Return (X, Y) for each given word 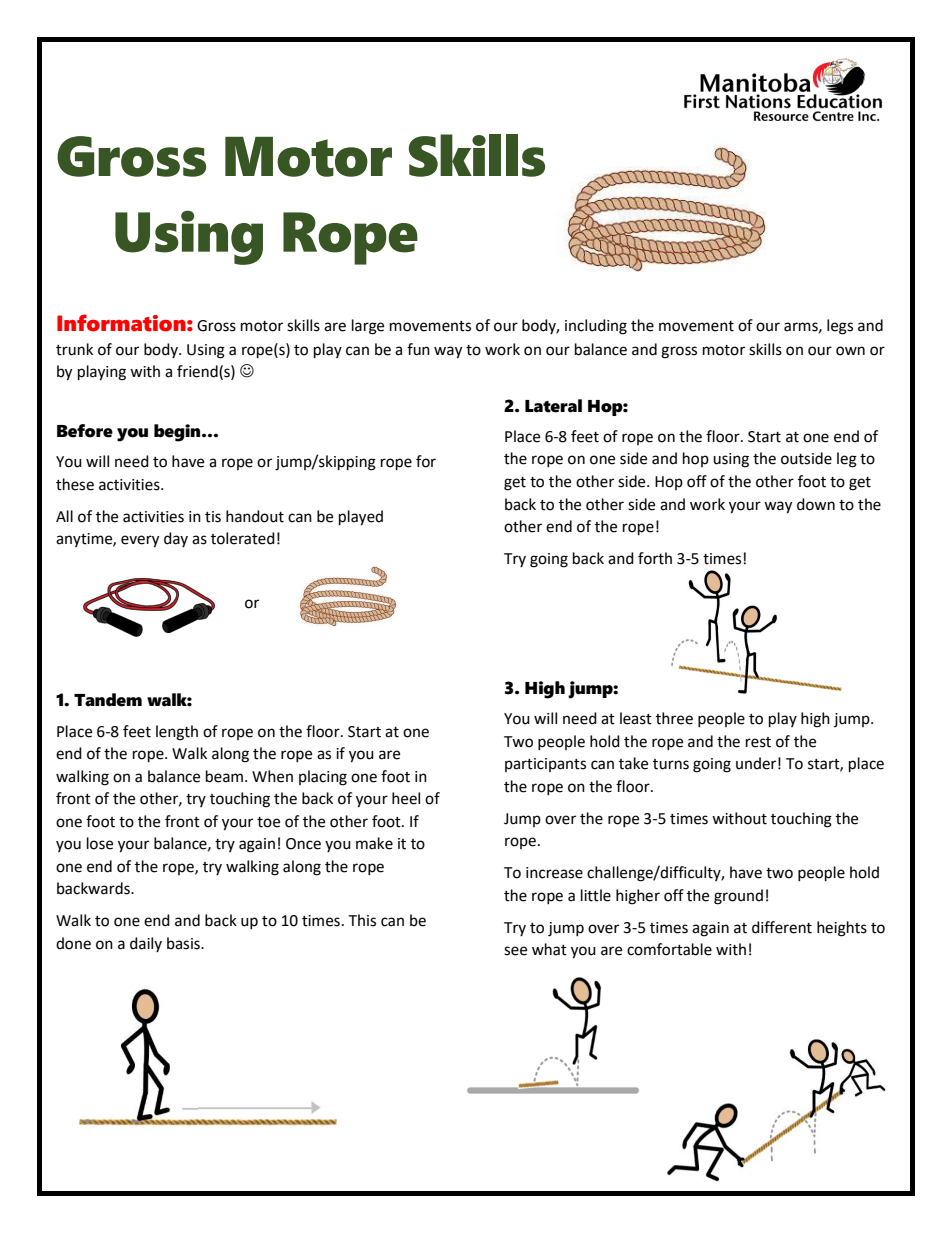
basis (184, 943)
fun (418, 349)
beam (224, 776)
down (816, 504)
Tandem (108, 700)
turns (671, 764)
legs (840, 327)
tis (213, 517)
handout (255, 516)
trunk (74, 349)
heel (406, 798)
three (674, 718)
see (515, 951)
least (636, 718)
